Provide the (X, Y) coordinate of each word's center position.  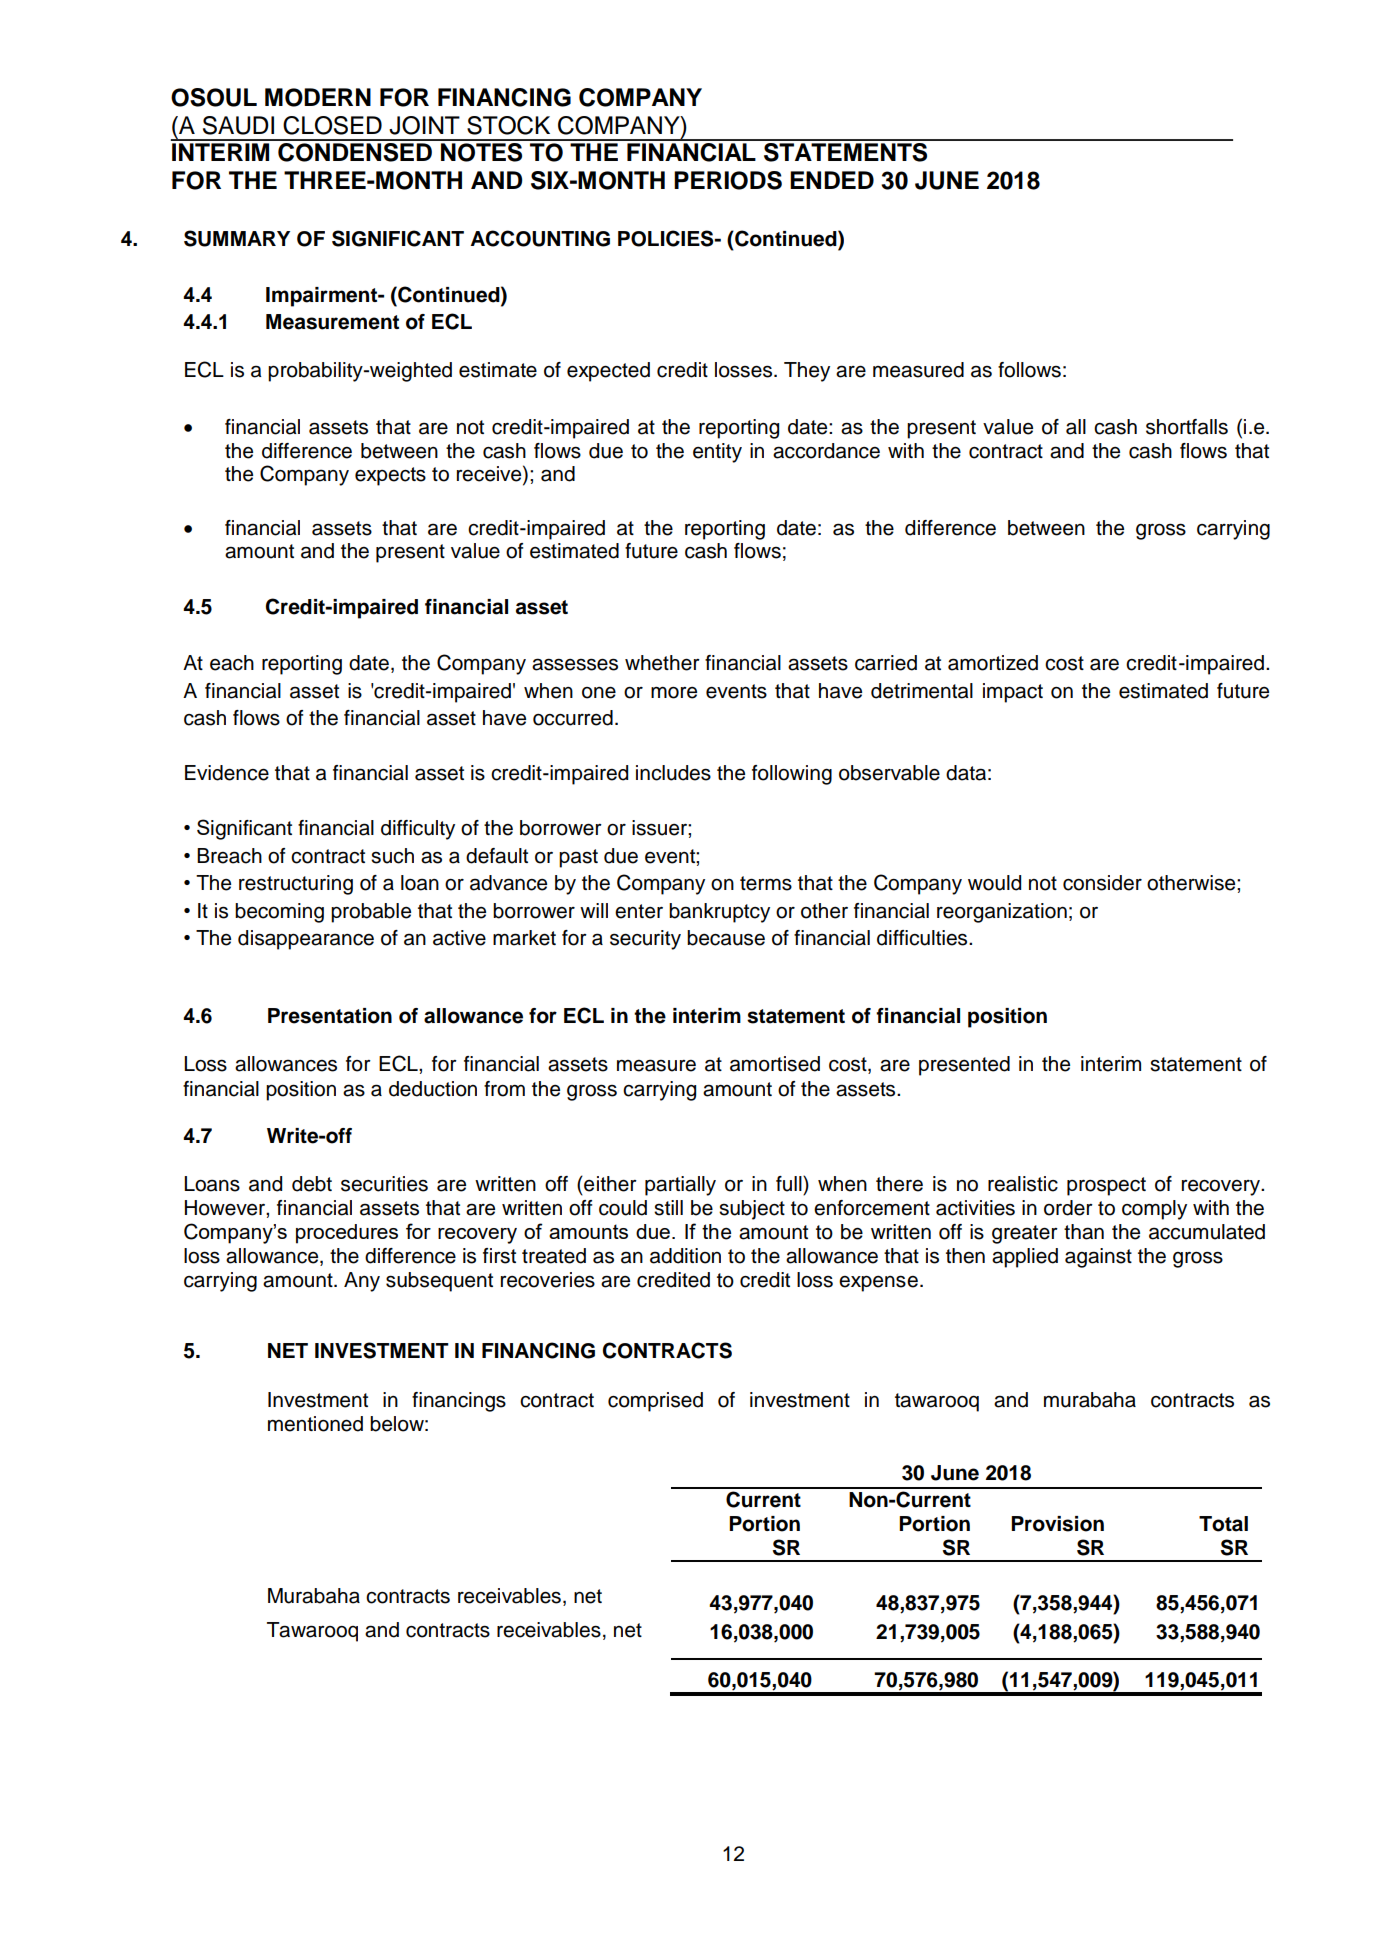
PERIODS (728, 180)
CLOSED (332, 125)
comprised (655, 1402)
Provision (1057, 1524)
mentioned (315, 1424)
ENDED (832, 180)
